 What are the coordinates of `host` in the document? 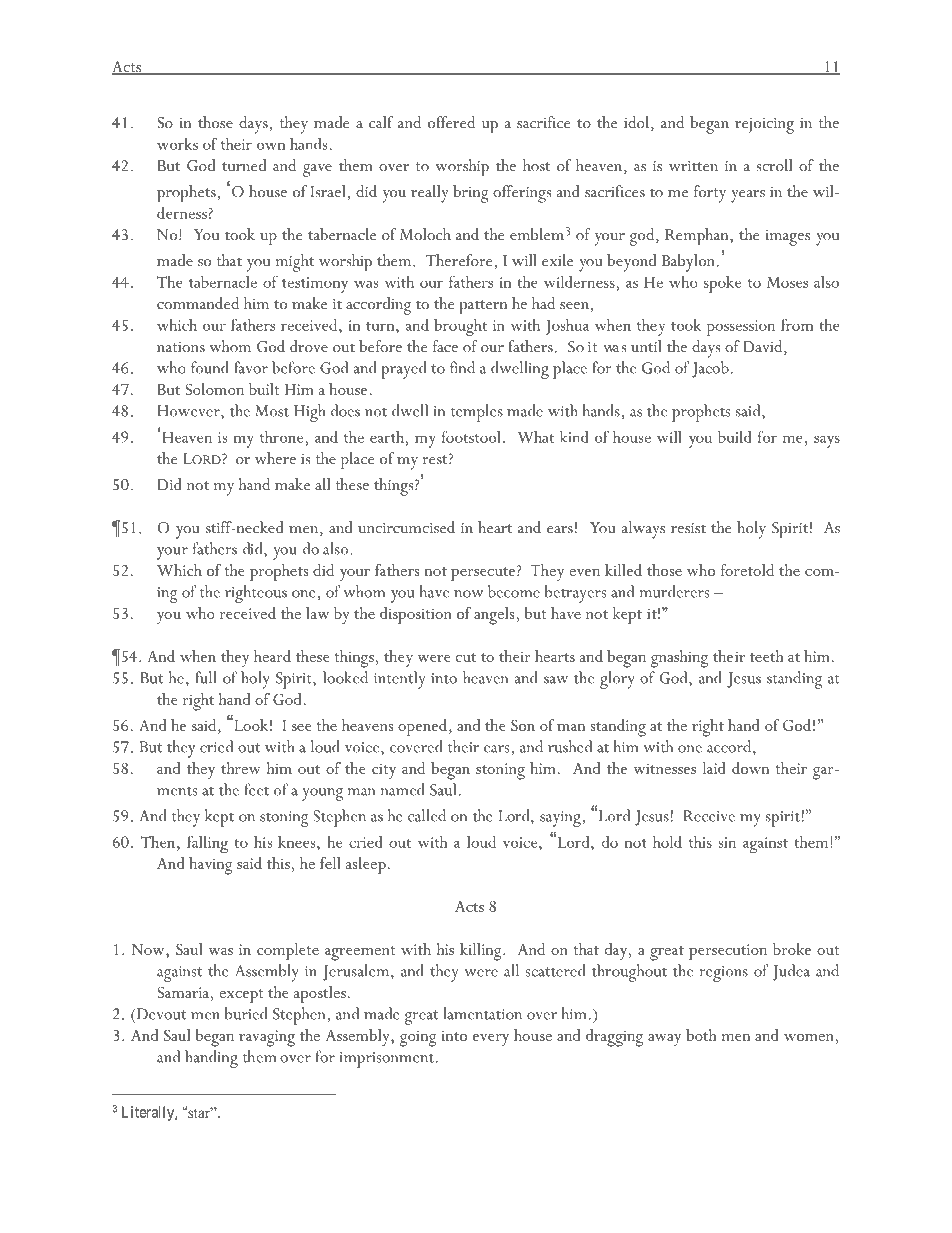 It's located at (536, 165).
